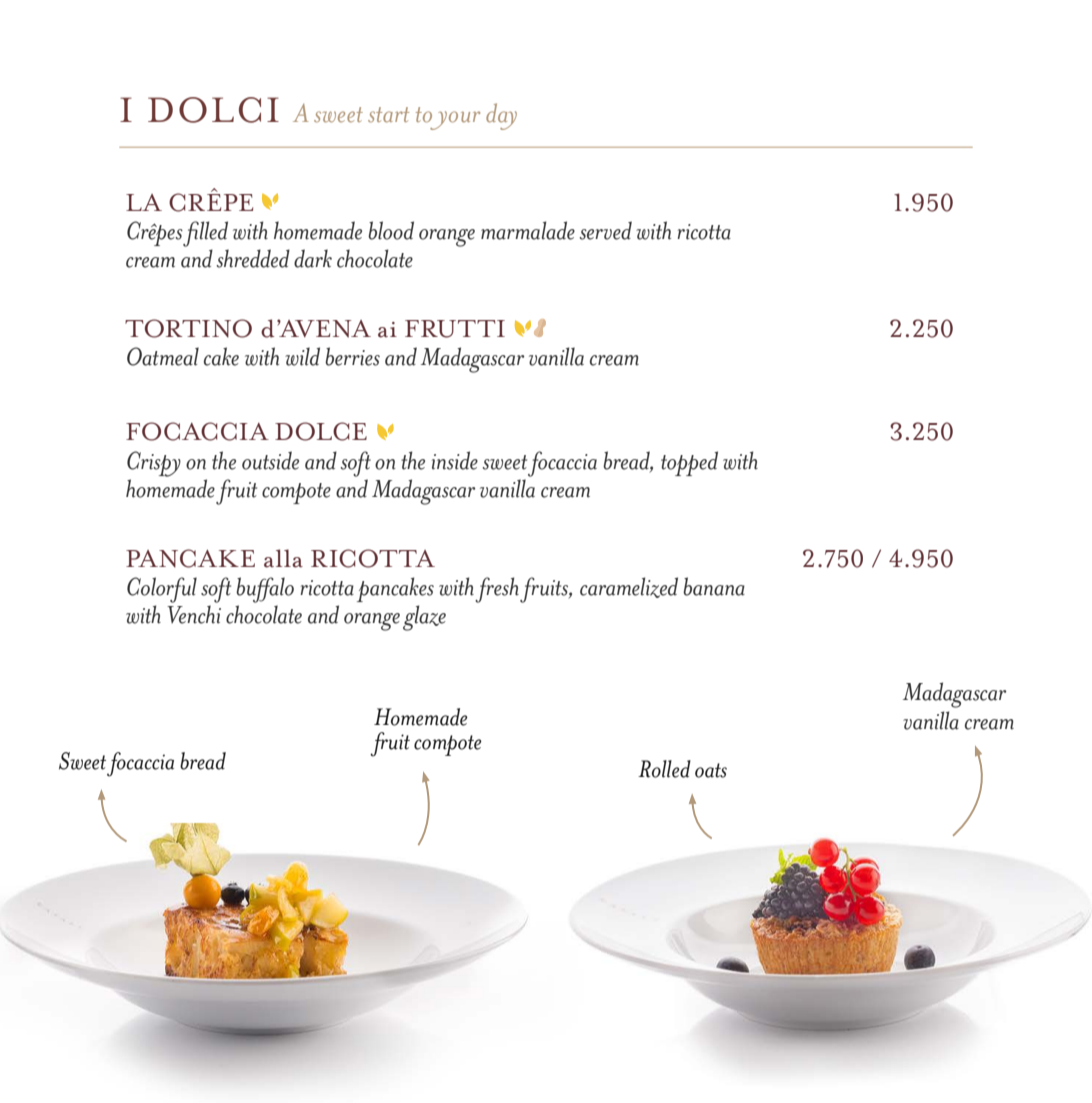  Describe the element at coordinates (302, 356) in the image. I see `wild` at that location.
